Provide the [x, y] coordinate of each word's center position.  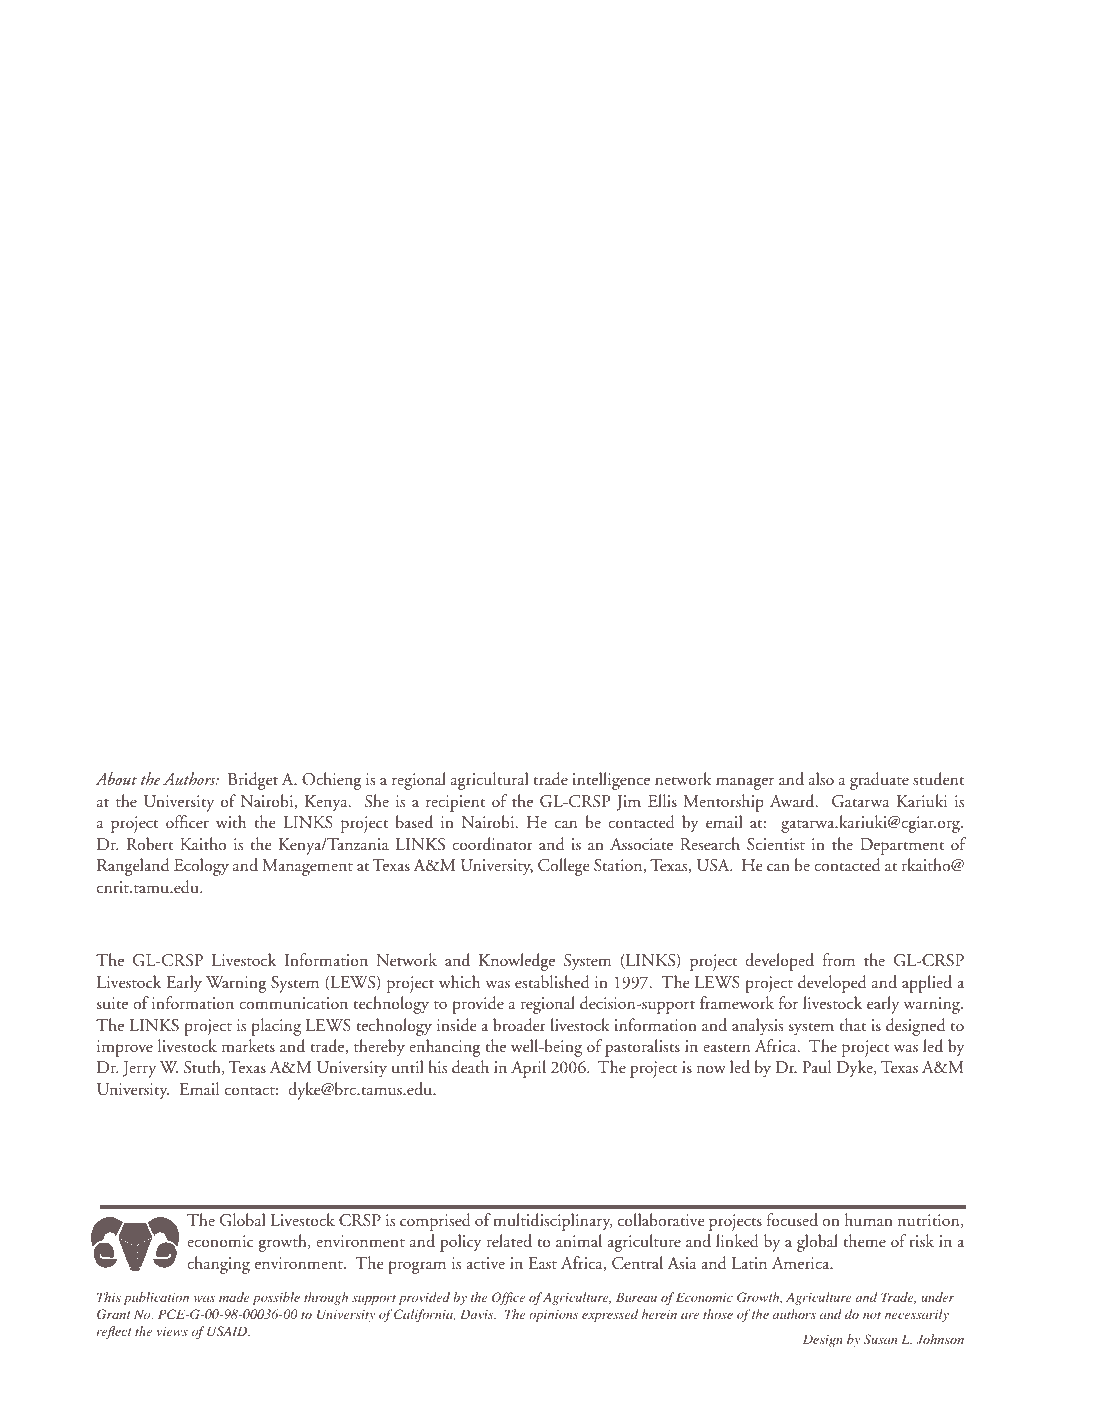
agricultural [489, 781]
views [172, 1331]
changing [218, 1265]
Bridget [253, 781]
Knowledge [517, 962]
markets [248, 1045]
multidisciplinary [552, 1222]
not [872, 1315]
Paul [817, 1067]
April [528, 1069]
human [869, 1219]
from [839, 959]
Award [793, 800]
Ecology [201, 867]
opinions [553, 1315]
